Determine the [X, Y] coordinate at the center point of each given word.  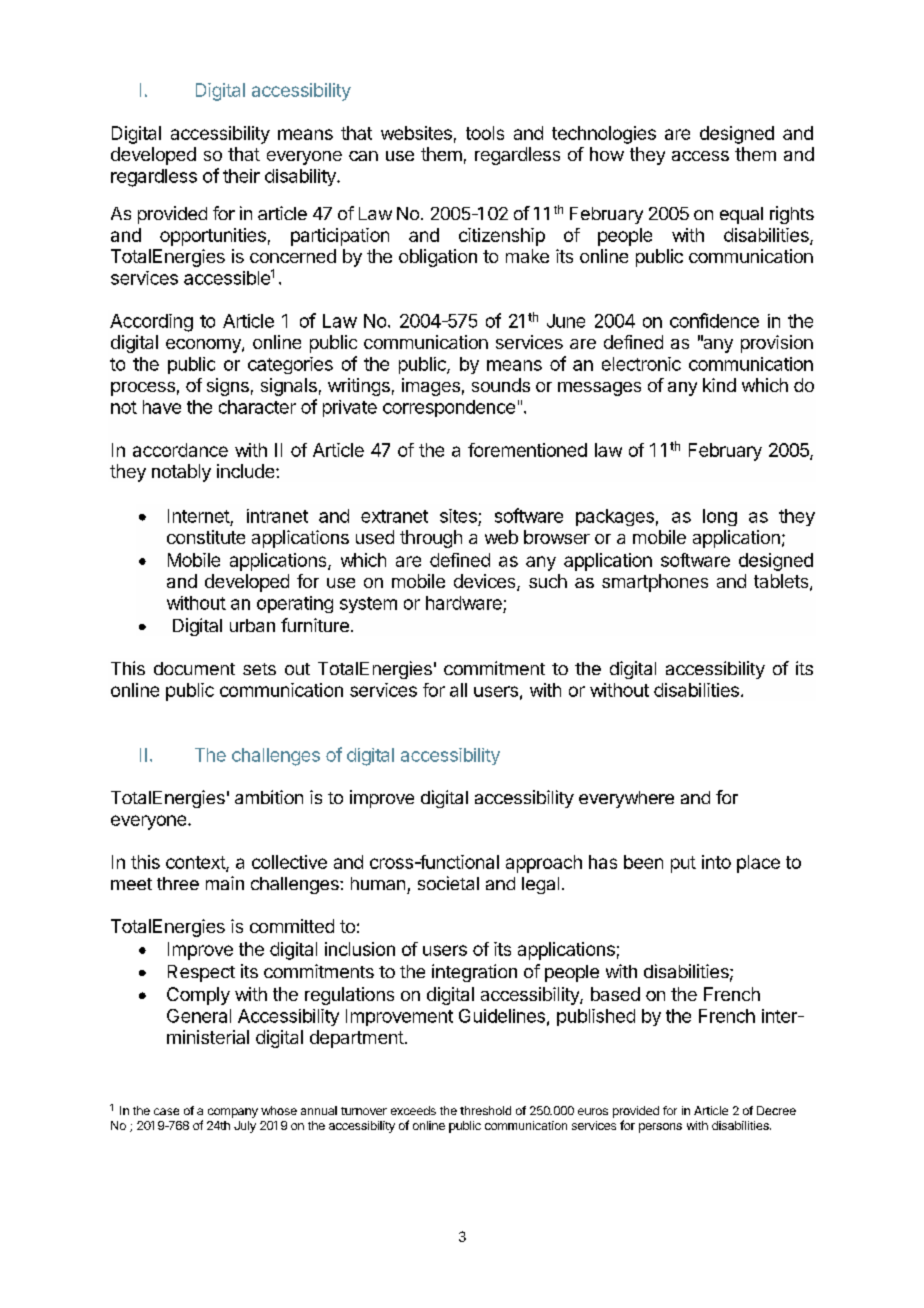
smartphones [655, 583]
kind [719, 385]
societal [448, 883]
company [233, 1113]
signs [228, 387]
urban [252, 625]
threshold [485, 1110]
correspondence [449, 408]
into [716, 862]
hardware [464, 603]
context [196, 863]
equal [741, 215]
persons [660, 1128]
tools [485, 133]
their [241, 176]
